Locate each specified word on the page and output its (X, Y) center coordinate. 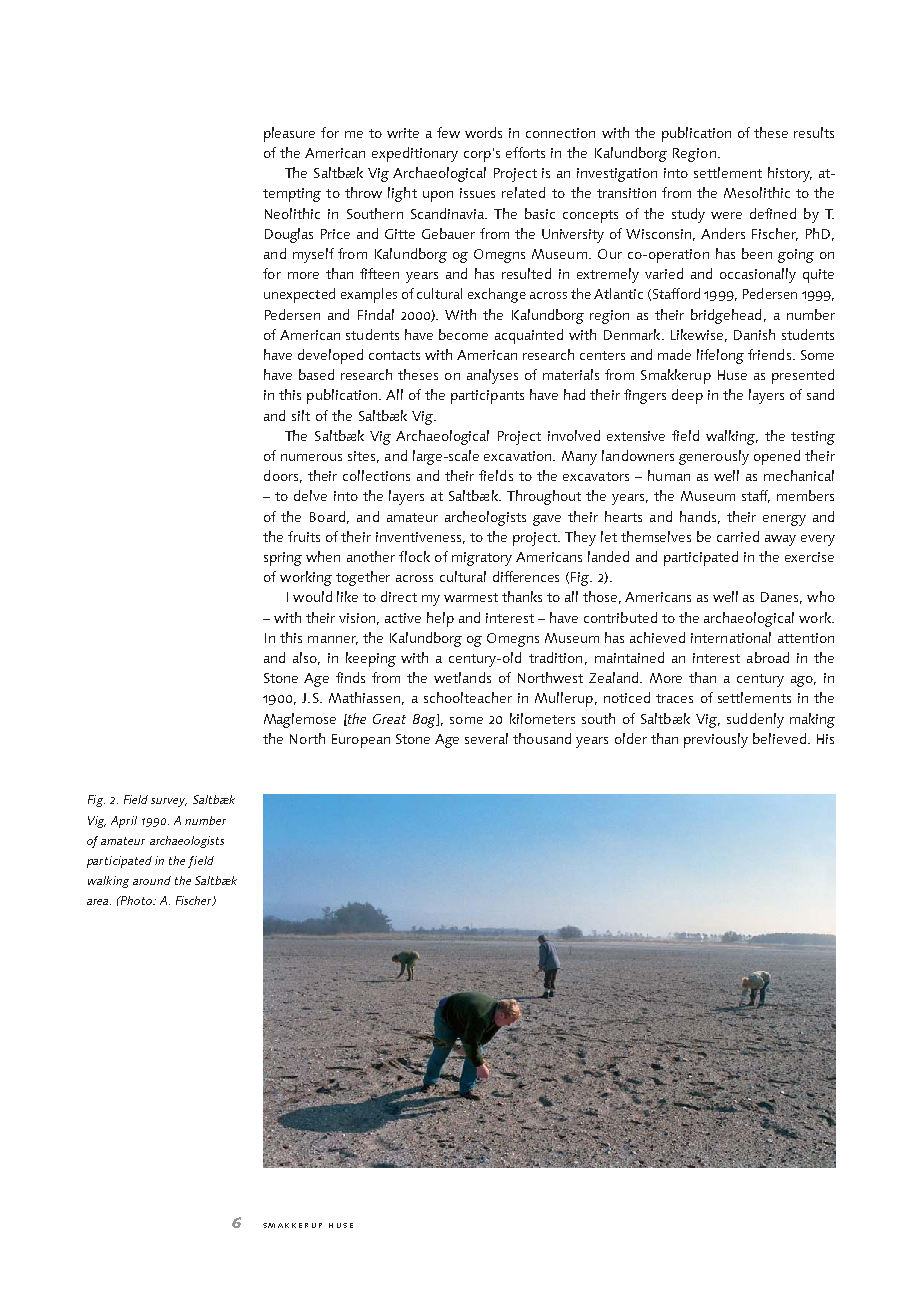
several (486, 738)
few (448, 132)
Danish (754, 334)
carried (738, 536)
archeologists (485, 518)
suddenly (755, 720)
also (306, 658)
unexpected (299, 295)
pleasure (289, 134)
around (152, 880)
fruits (304, 536)
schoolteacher (468, 697)
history (790, 174)
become (463, 334)
